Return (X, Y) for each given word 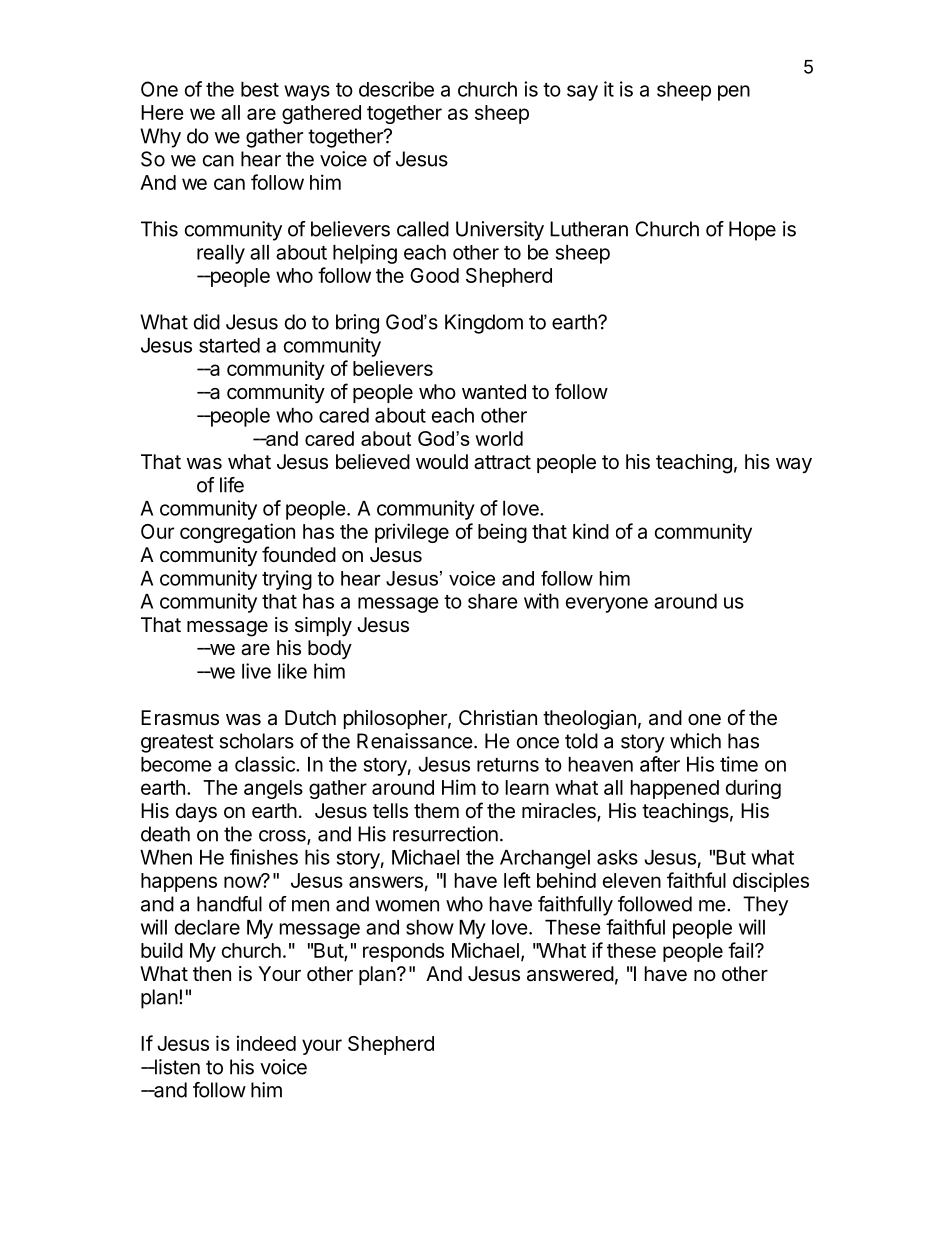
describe (396, 89)
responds (403, 952)
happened (675, 789)
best (260, 89)
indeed (266, 1043)
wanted (494, 392)
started (229, 345)
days (196, 812)
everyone (607, 605)
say (582, 93)
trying (287, 580)
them (436, 810)
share (493, 601)
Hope (752, 231)
